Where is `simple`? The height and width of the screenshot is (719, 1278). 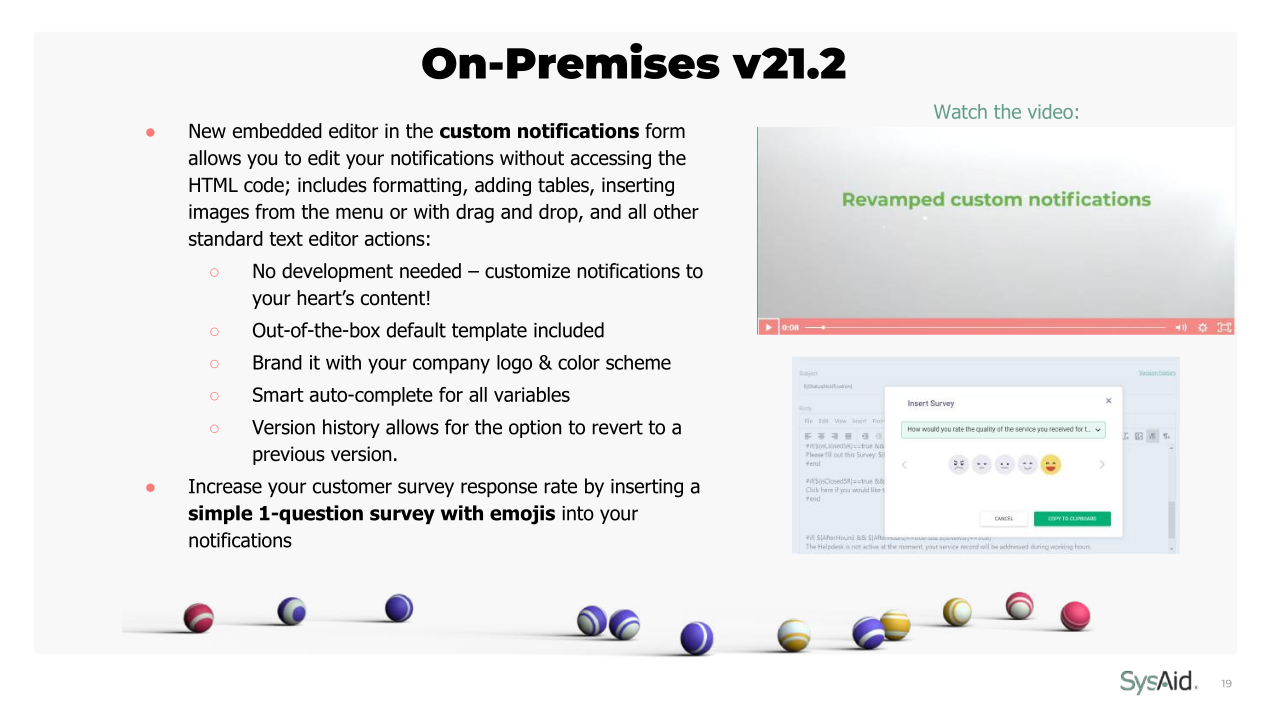
simple is located at coordinates (220, 514).
